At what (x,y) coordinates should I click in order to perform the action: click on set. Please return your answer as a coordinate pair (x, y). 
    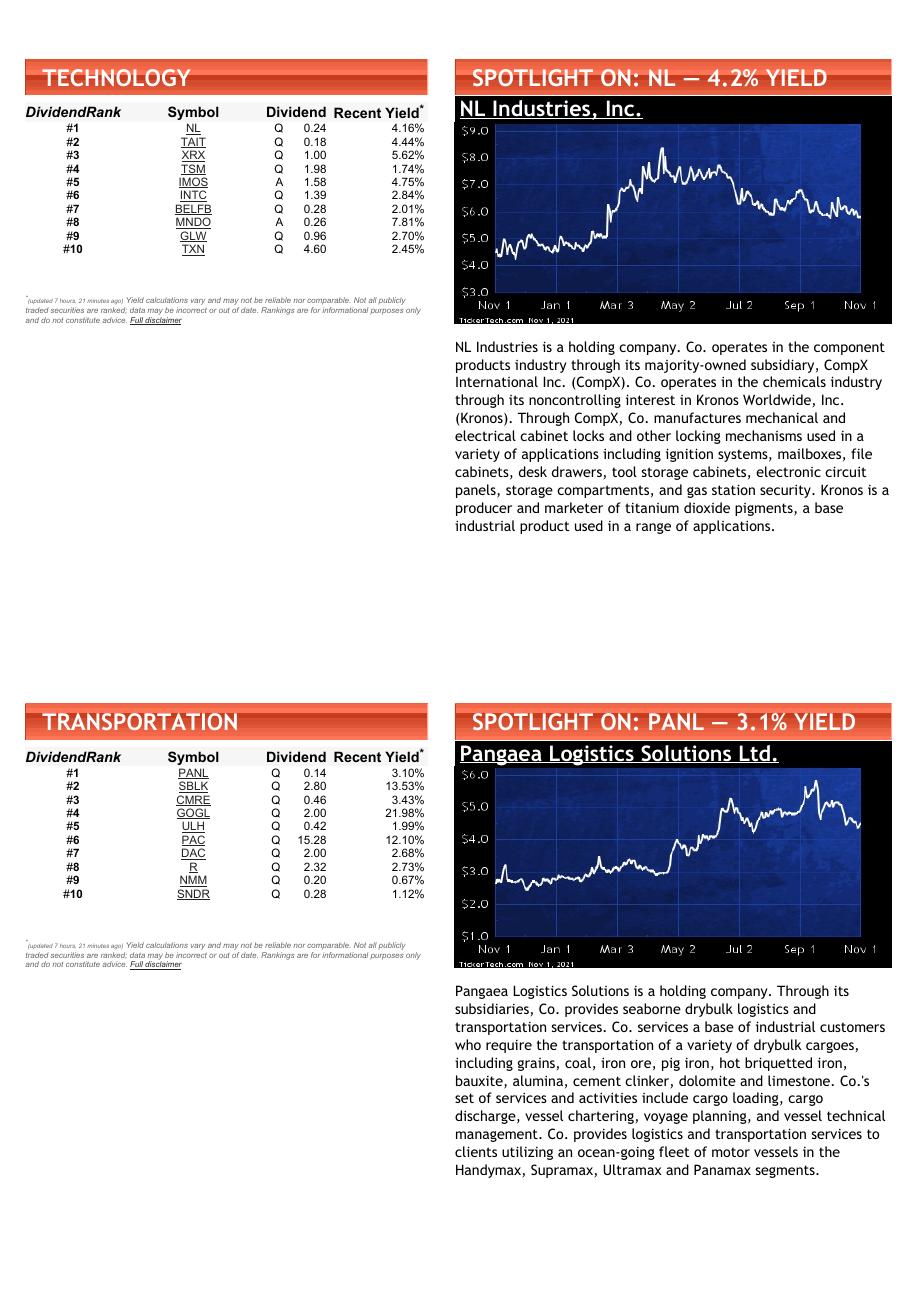
    Looking at the image, I should click on (464, 1098).
